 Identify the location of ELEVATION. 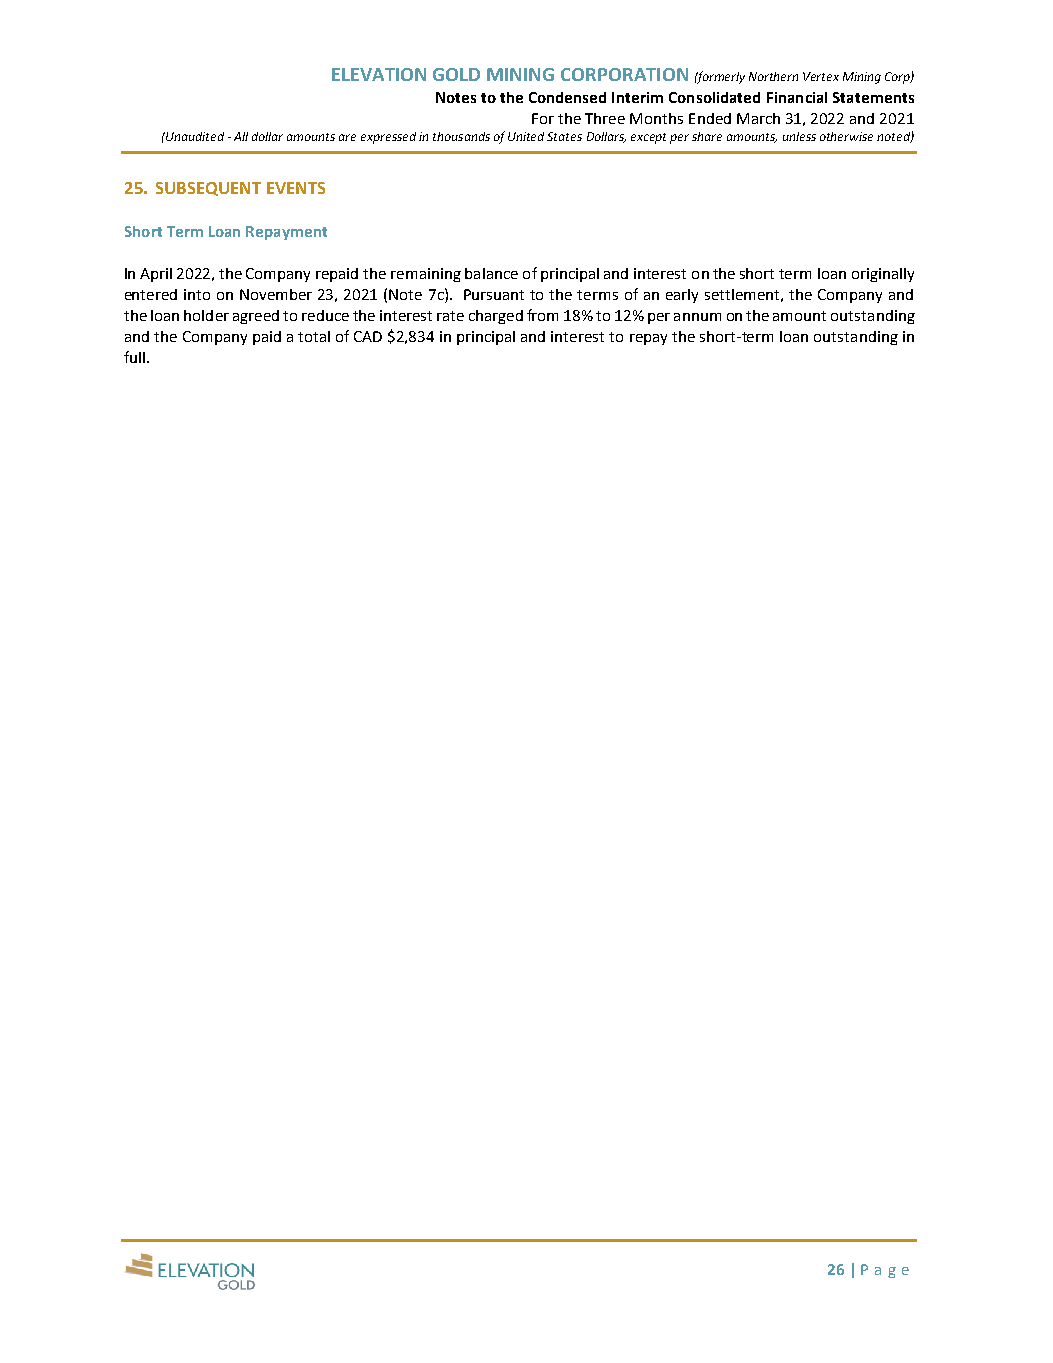
(379, 74).
